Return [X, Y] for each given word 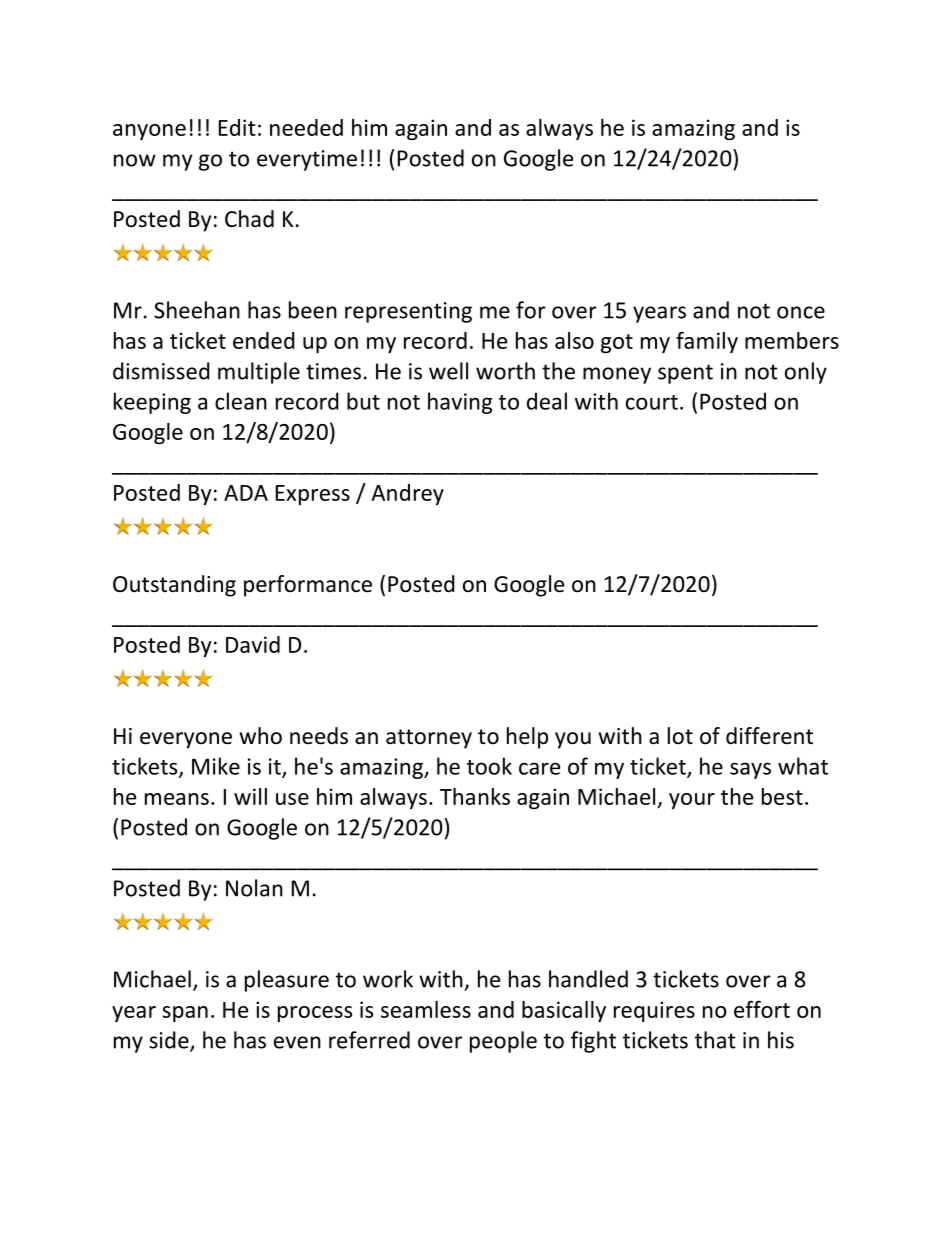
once [801, 312]
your [692, 801]
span [185, 1014]
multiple [259, 373]
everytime [307, 160]
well [448, 371]
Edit [237, 127]
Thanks [475, 796]
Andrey [407, 494]
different [769, 736]
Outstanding [174, 586]
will [250, 796]
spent [685, 374]
